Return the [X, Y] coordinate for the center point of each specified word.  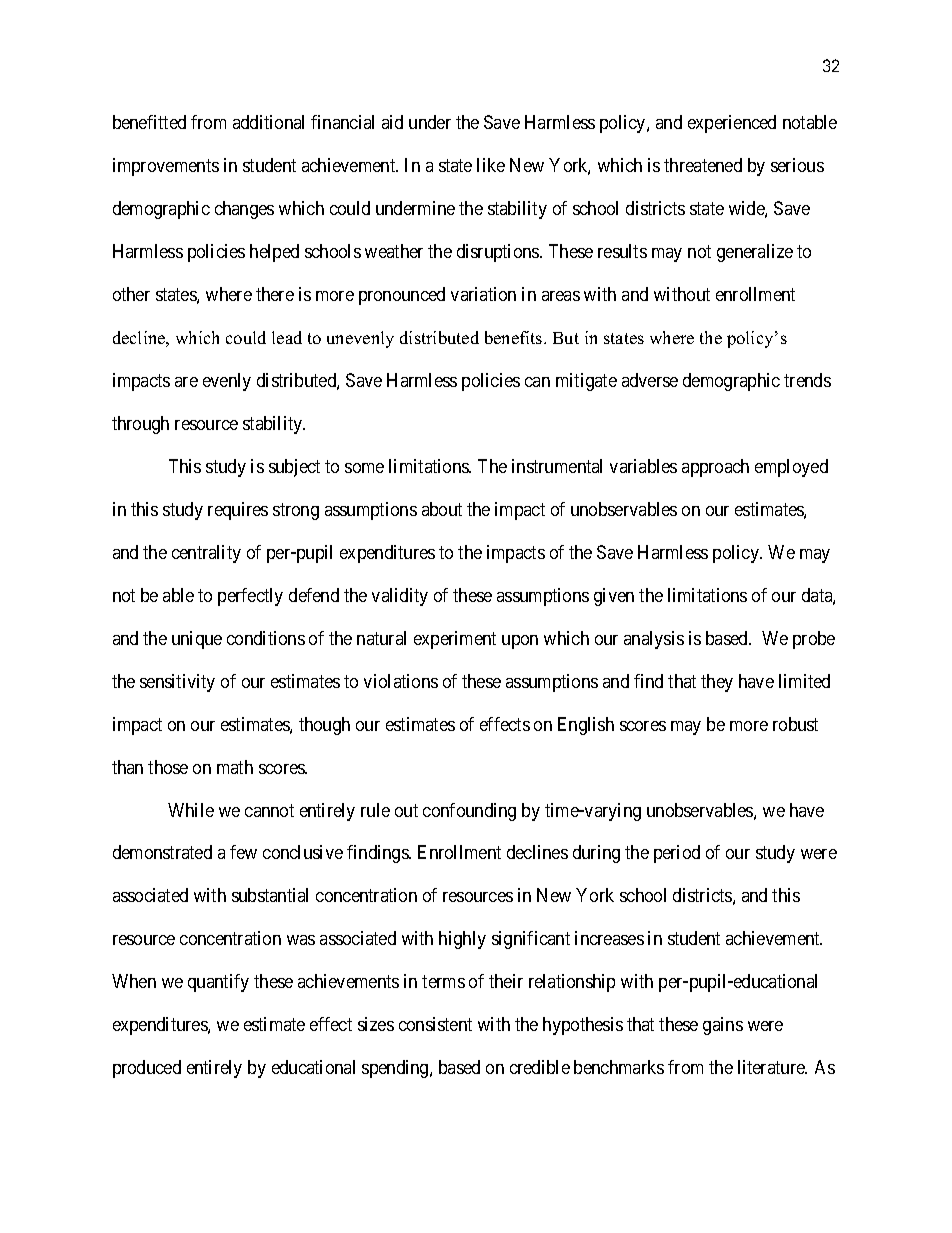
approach [715, 468]
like [491, 165]
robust [795, 724]
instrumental [557, 466]
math [235, 767]
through [140, 425]
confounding [469, 812]
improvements [166, 167]
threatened [703, 165]
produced [147, 1069]
